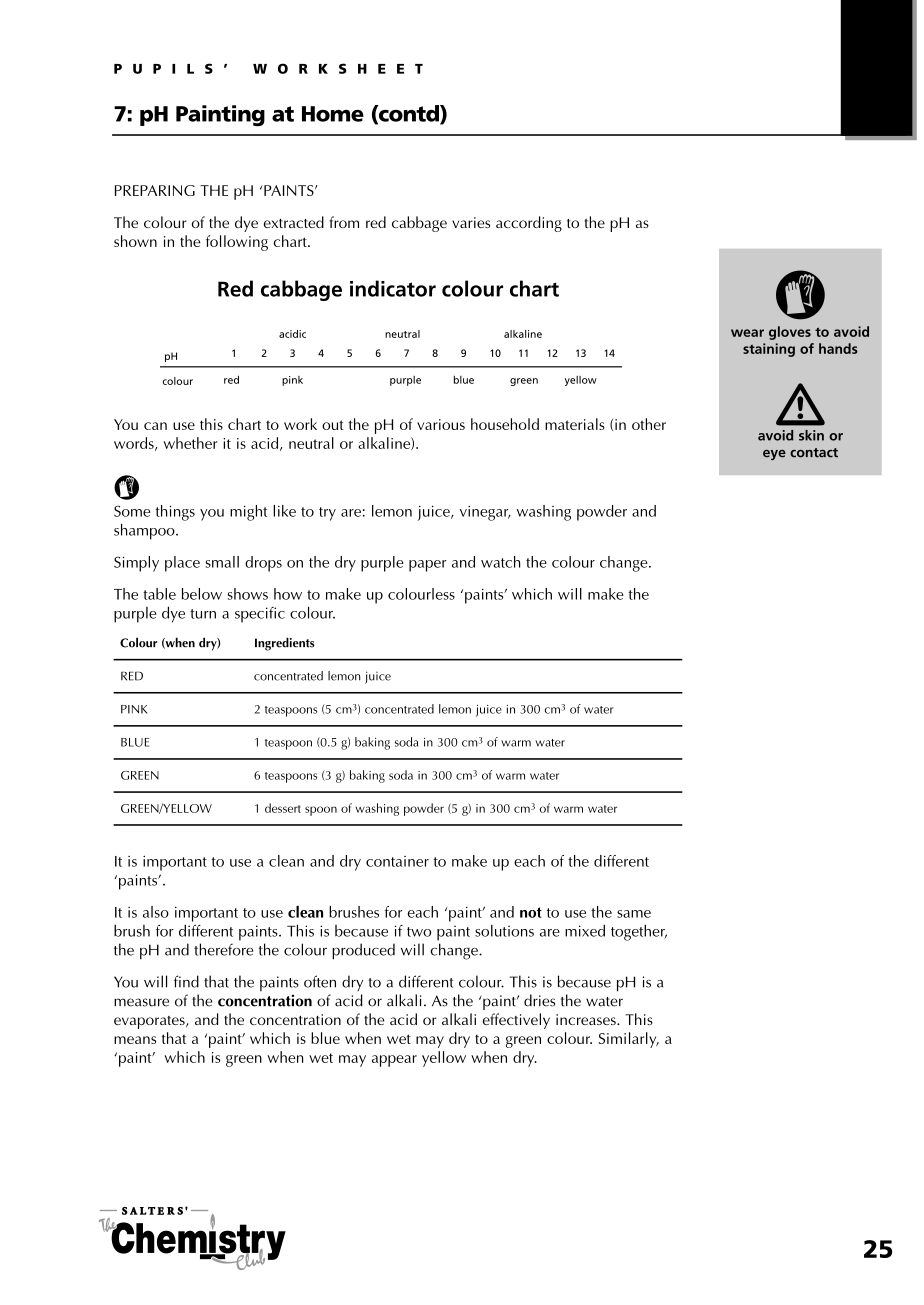  Describe the element at coordinates (155, 190) in the page. I see `PREPARING` at that location.
